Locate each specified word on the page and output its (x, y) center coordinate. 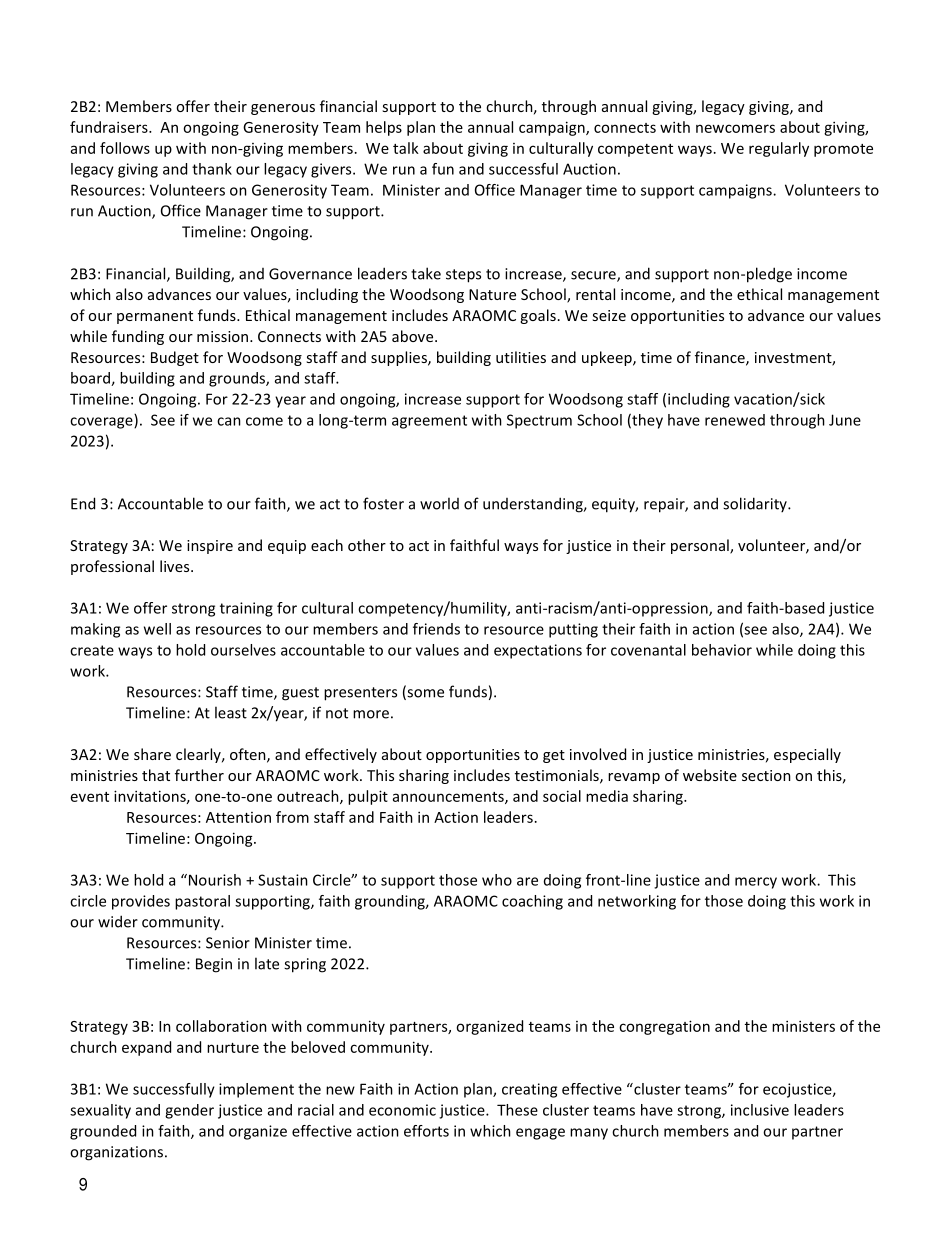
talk (406, 148)
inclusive (760, 1110)
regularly (779, 149)
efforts (426, 1131)
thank (212, 169)
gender (189, 1111)
